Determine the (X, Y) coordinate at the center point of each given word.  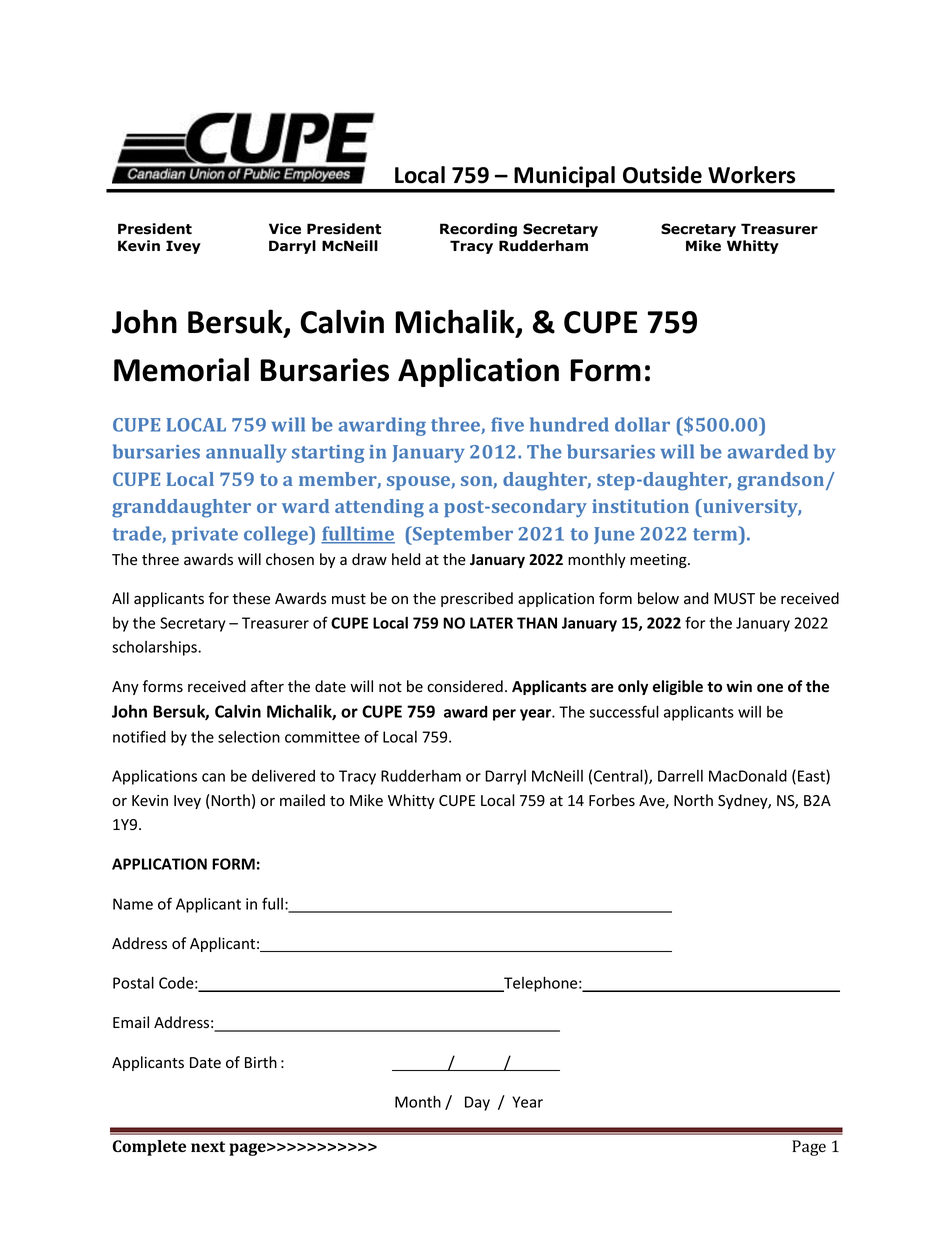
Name (133, 904)
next (208, 1146)
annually (246, 453)
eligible (678, 687)
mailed (302, 800)
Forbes (612, 800)
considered (465, 686)
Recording (478, 230)
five (507, 424)
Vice (285, 229)
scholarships (155, 648)
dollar (642, 424)
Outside (662, 175)
